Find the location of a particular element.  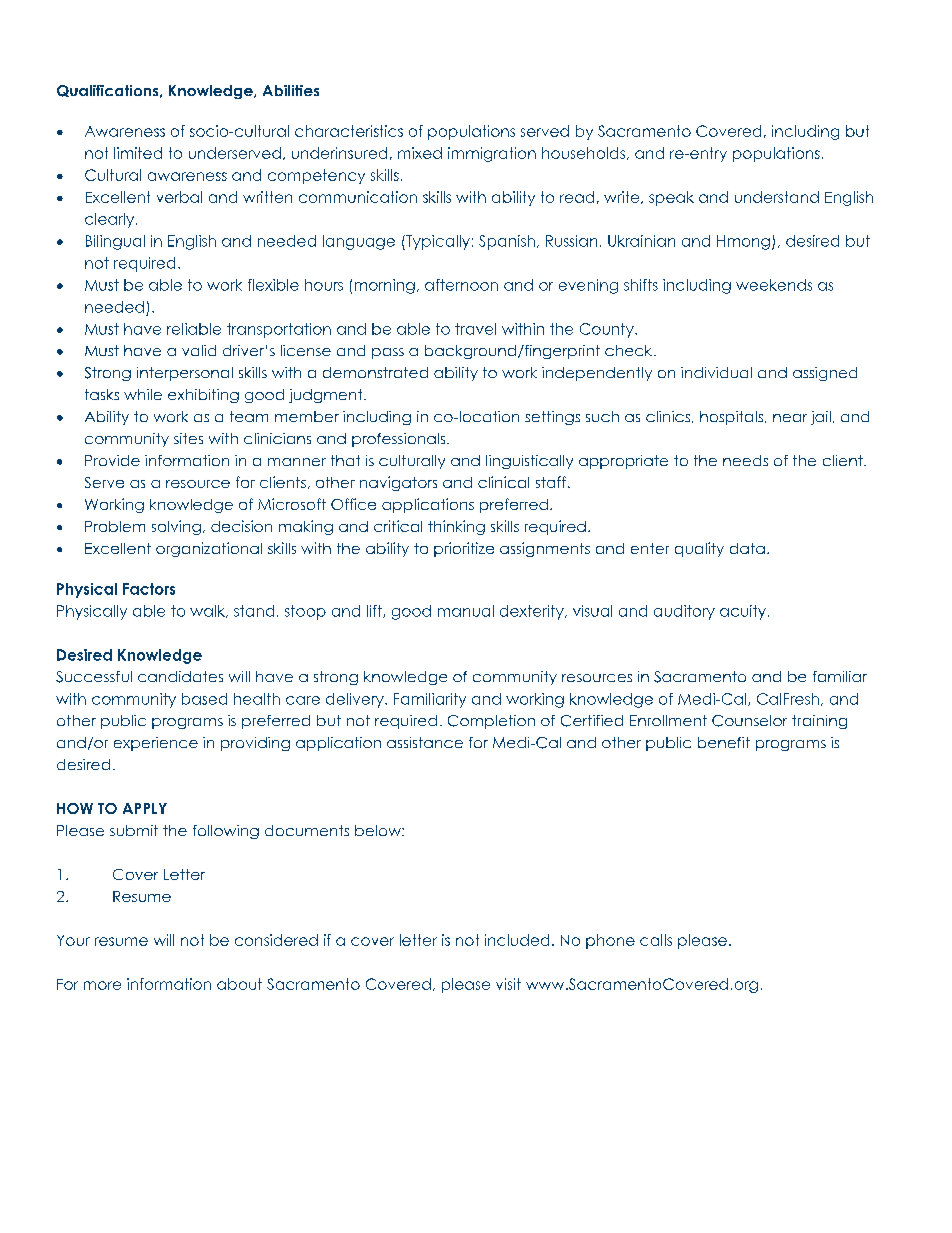

speak is located at coordinates (671, 198).
